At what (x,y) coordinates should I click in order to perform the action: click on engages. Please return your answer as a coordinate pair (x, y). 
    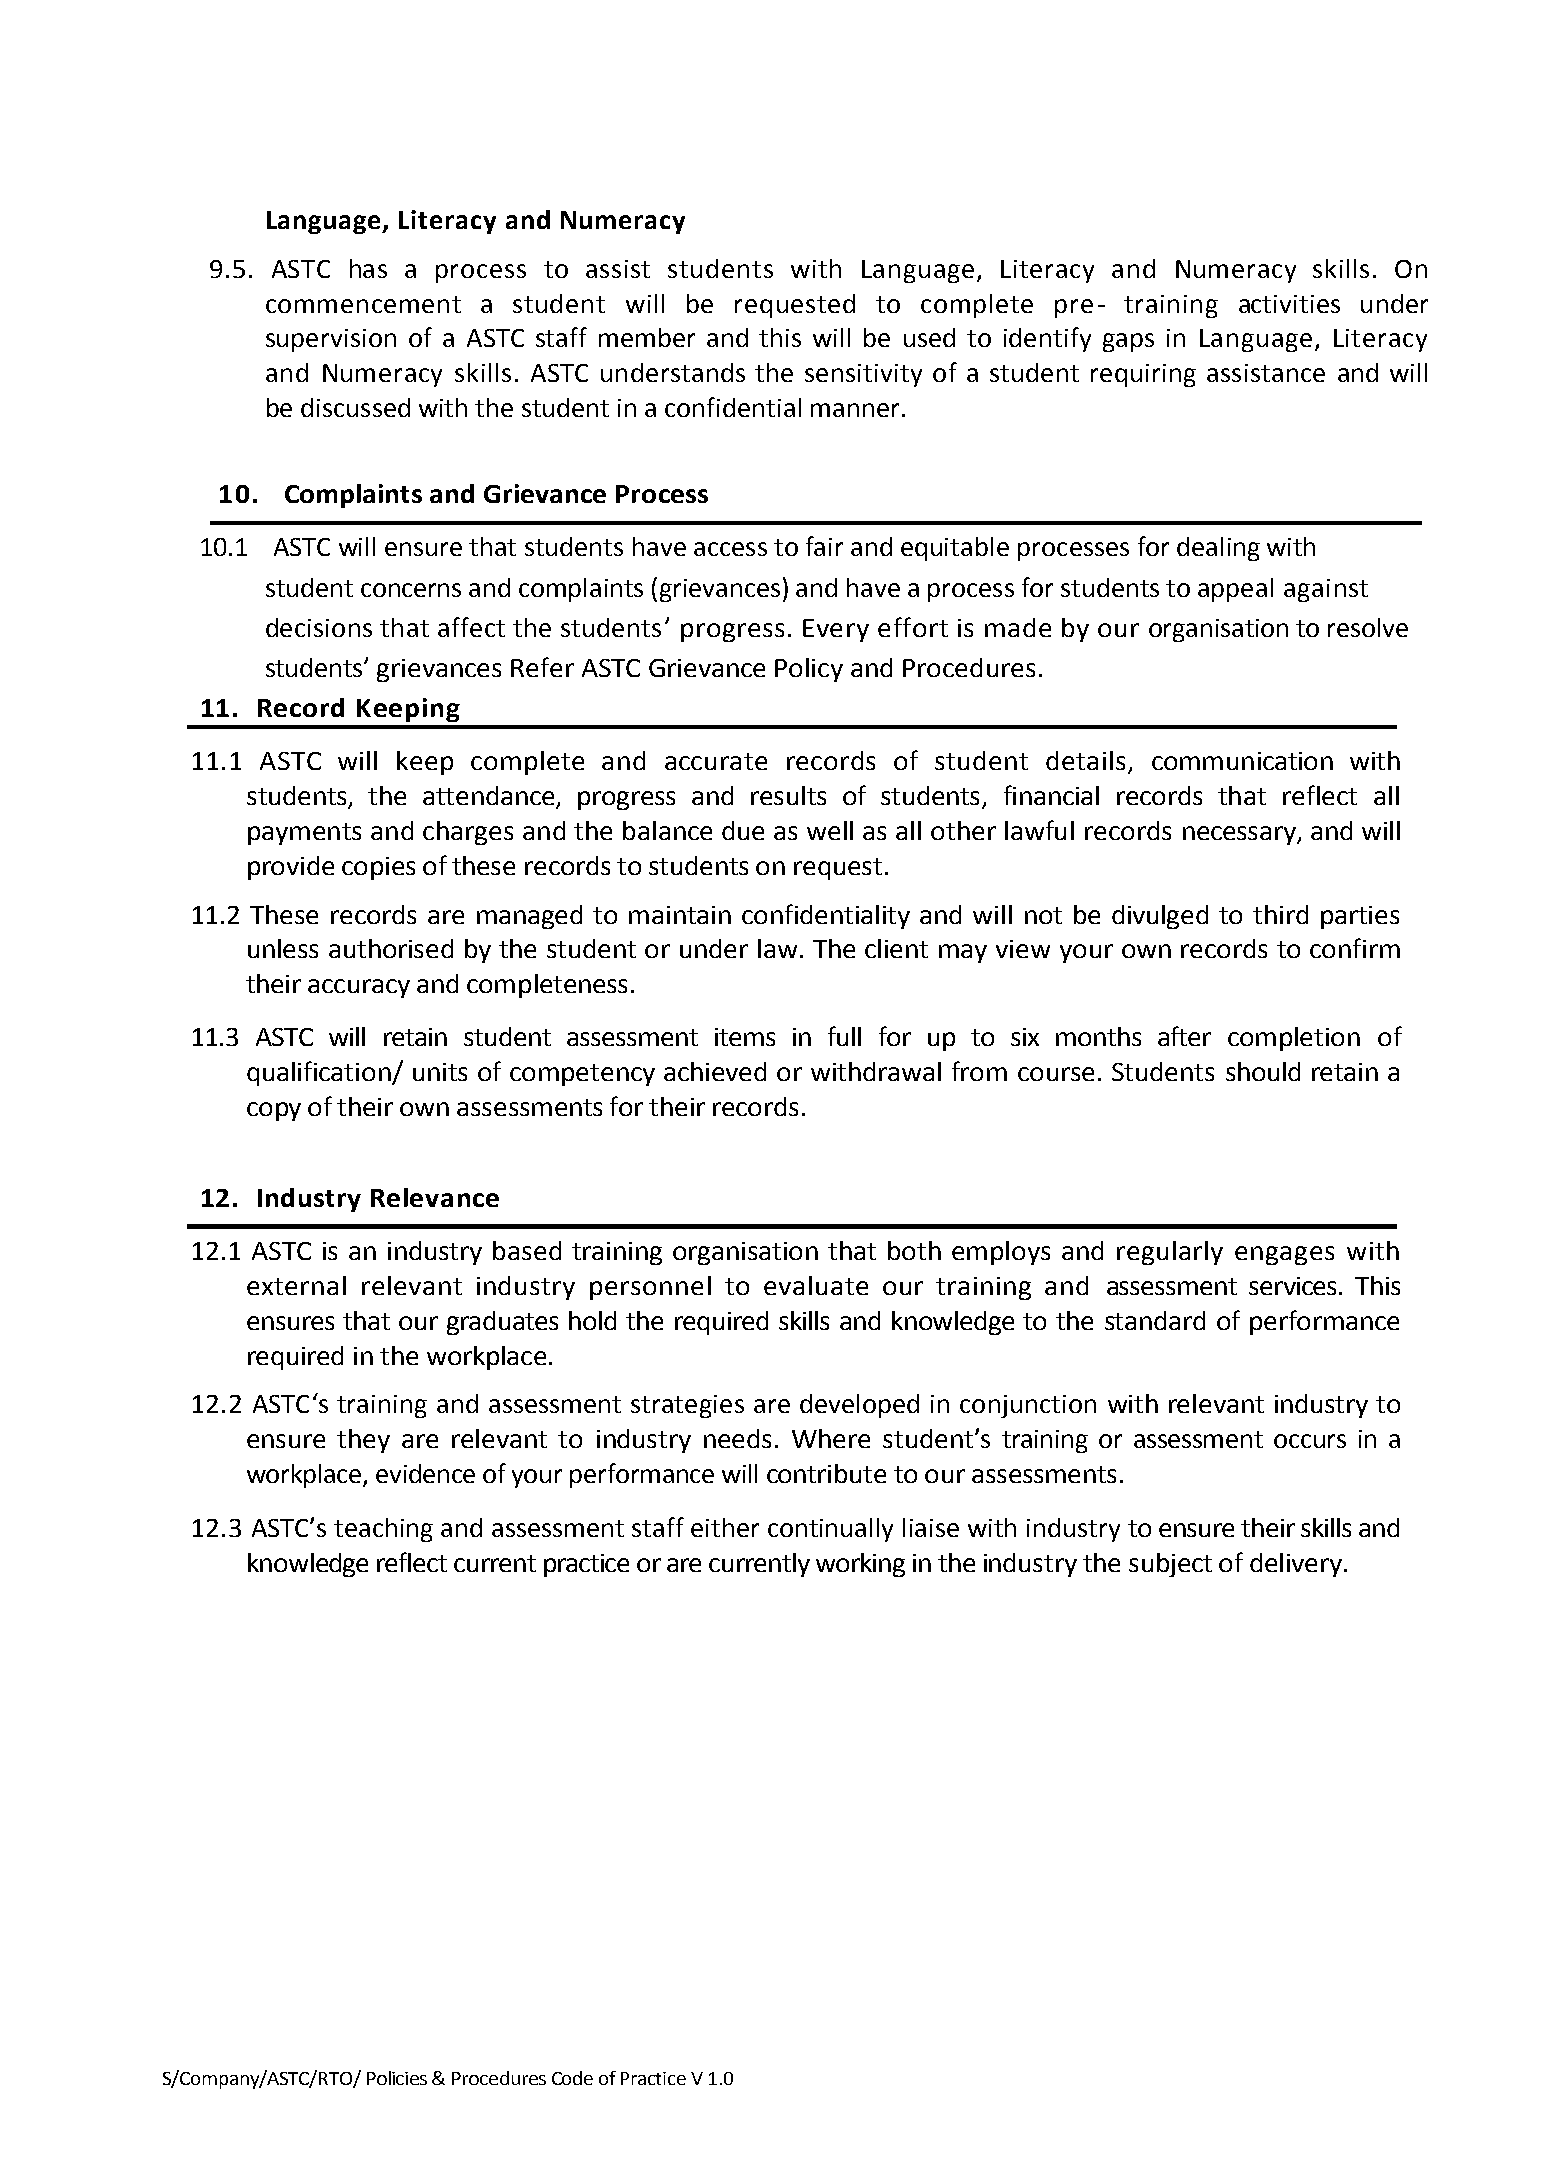
    Looking at the image, I should click on (1284, 1255).
